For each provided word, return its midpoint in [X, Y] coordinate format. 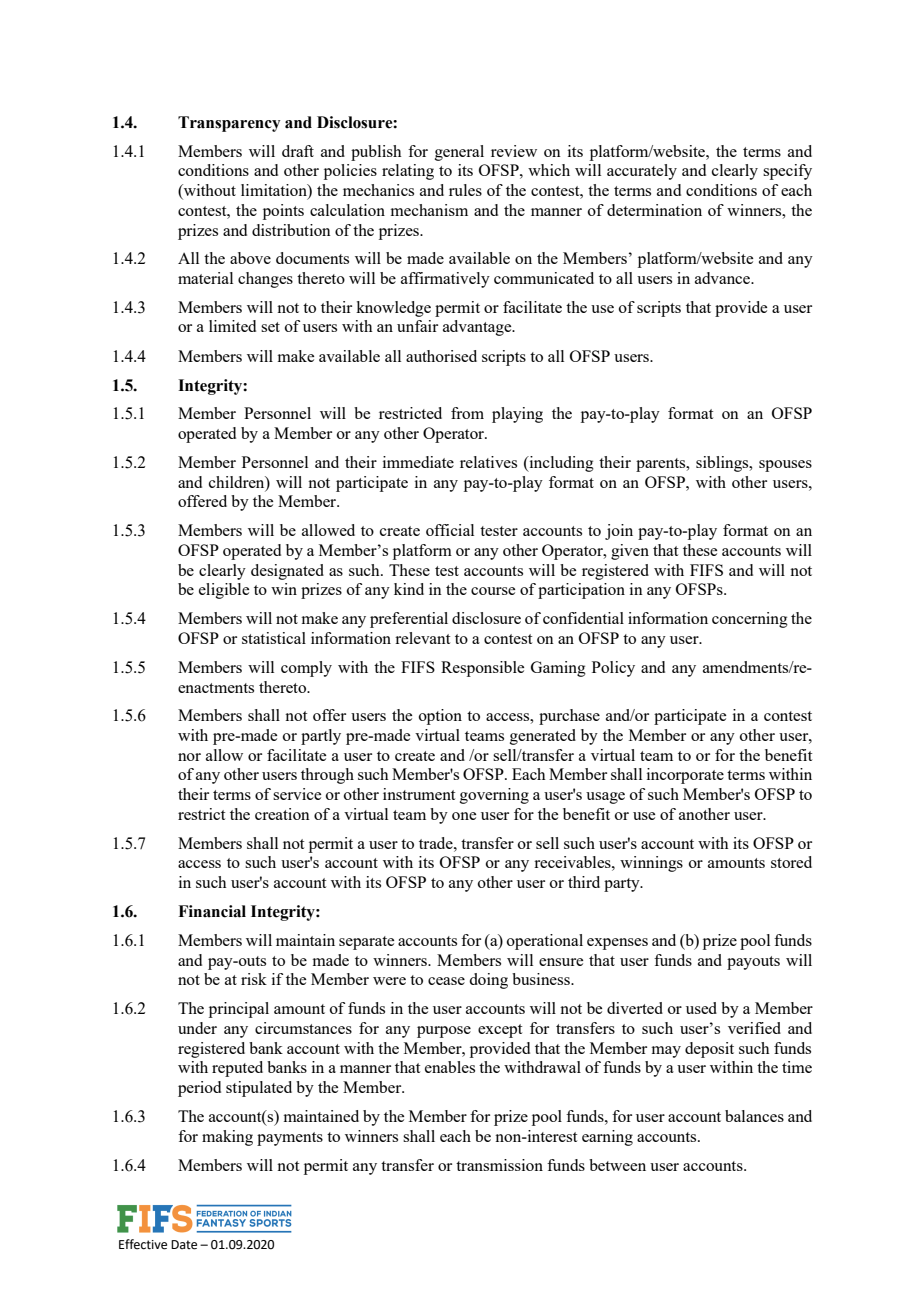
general [459, 153]
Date [184, 1245]
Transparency [229, 124]
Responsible [482, 669]
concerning [750, 620]
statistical [274, 638]
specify [787, 172]
